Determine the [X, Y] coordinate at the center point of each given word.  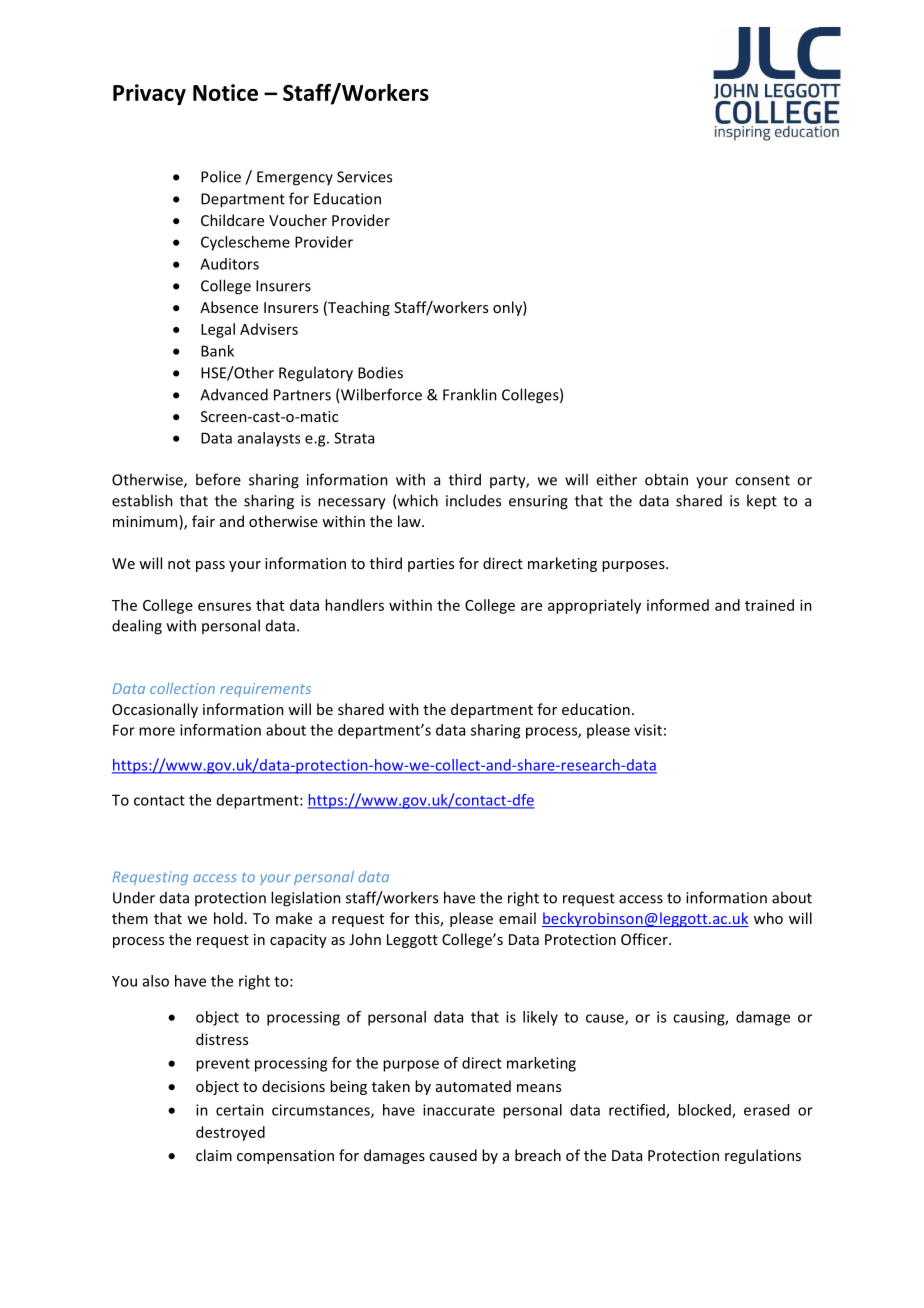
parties [431, 565]
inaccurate [459, 1110]
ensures [224, 606]
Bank [217, 351]
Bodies [380, 372]
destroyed [230, 1133]
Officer [645, 939]
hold [228, 918]
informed [678, 605]
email [517, 918]
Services [364, 177]
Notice [225, 92]
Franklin [470, 394]
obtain [666, 479]
